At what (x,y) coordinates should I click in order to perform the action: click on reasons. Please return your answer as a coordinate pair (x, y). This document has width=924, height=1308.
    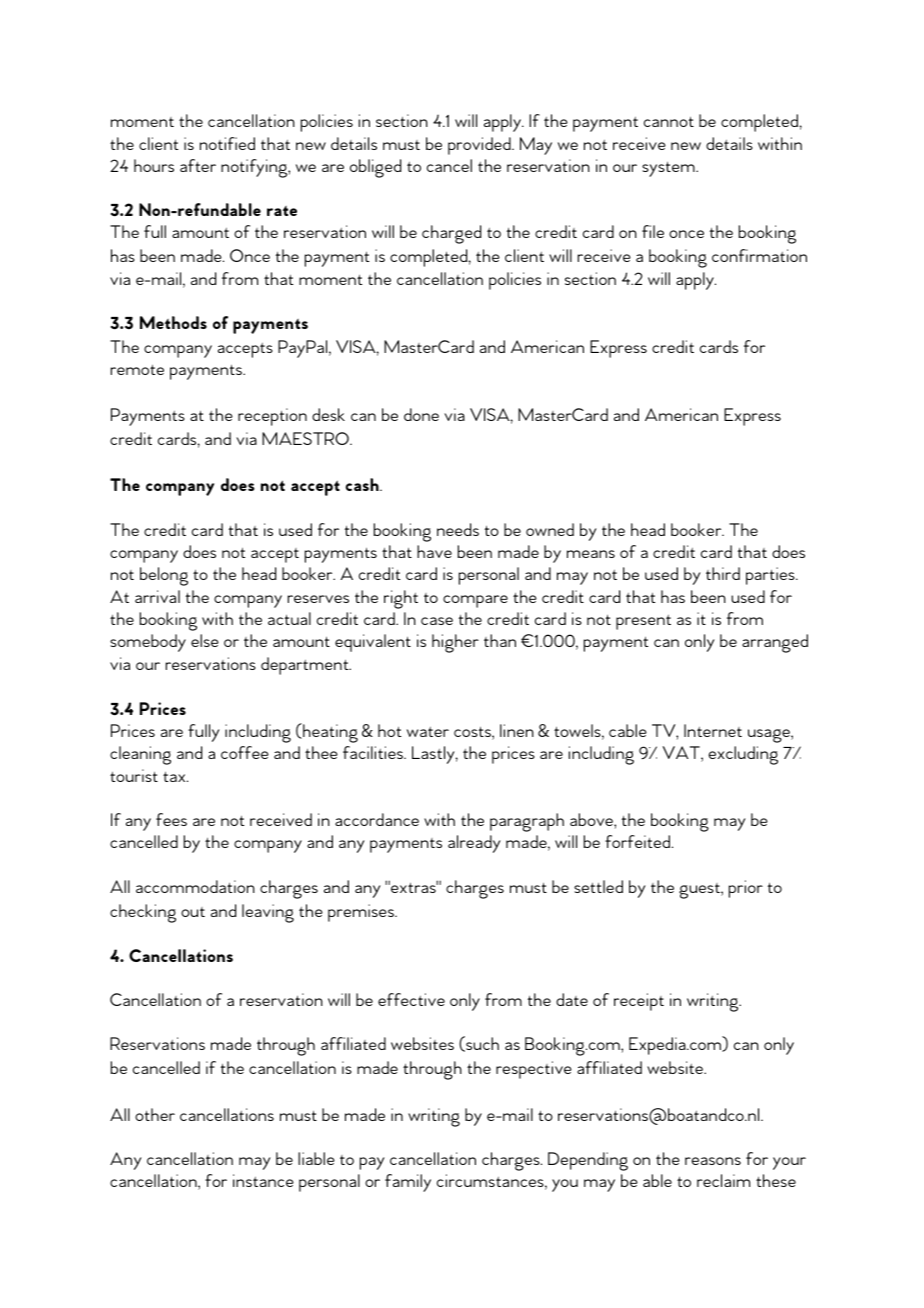
    Looking at the image, I should click on (713, 1161).
